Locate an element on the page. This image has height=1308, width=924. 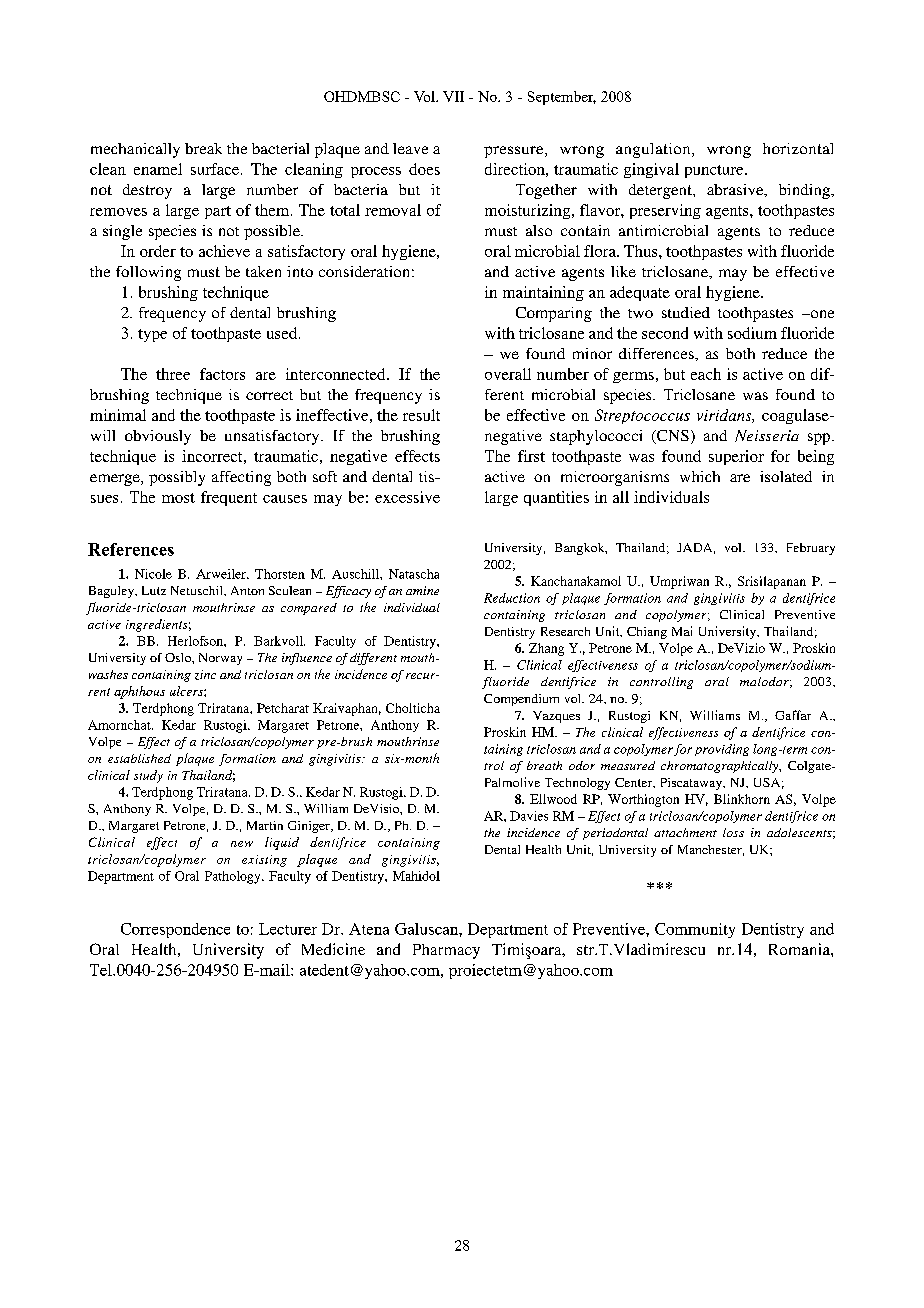
most is located at coordinates (178, 498).
